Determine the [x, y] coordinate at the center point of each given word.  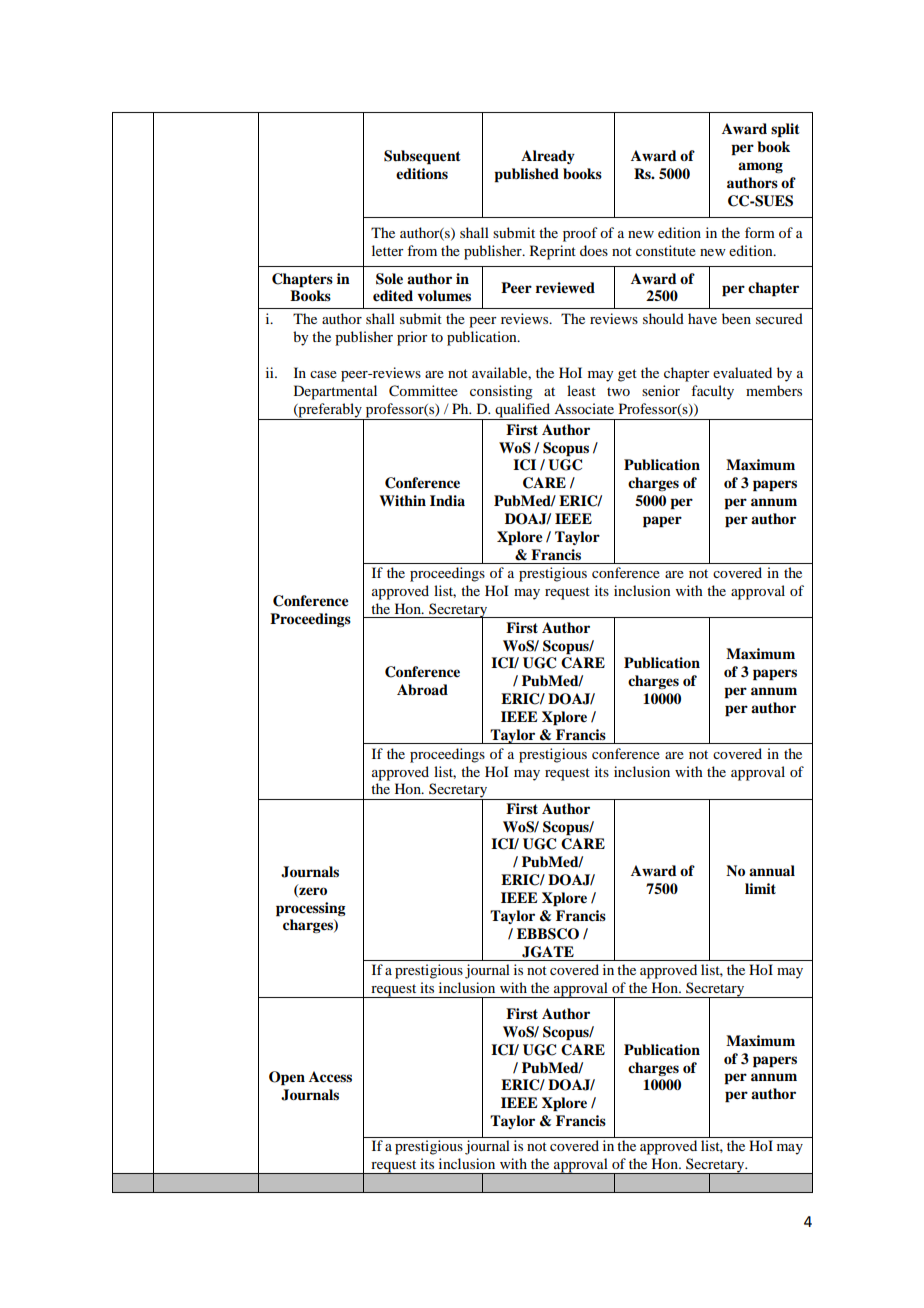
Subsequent [422, 157]
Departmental [335, 392]
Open [287, 1078]
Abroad [422, 690]
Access [330, 1076]
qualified [522, 411]
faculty [712, 392]
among [760, 167]
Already [548, 157]
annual [772, 871]
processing [311, 909]
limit [760, 888]
